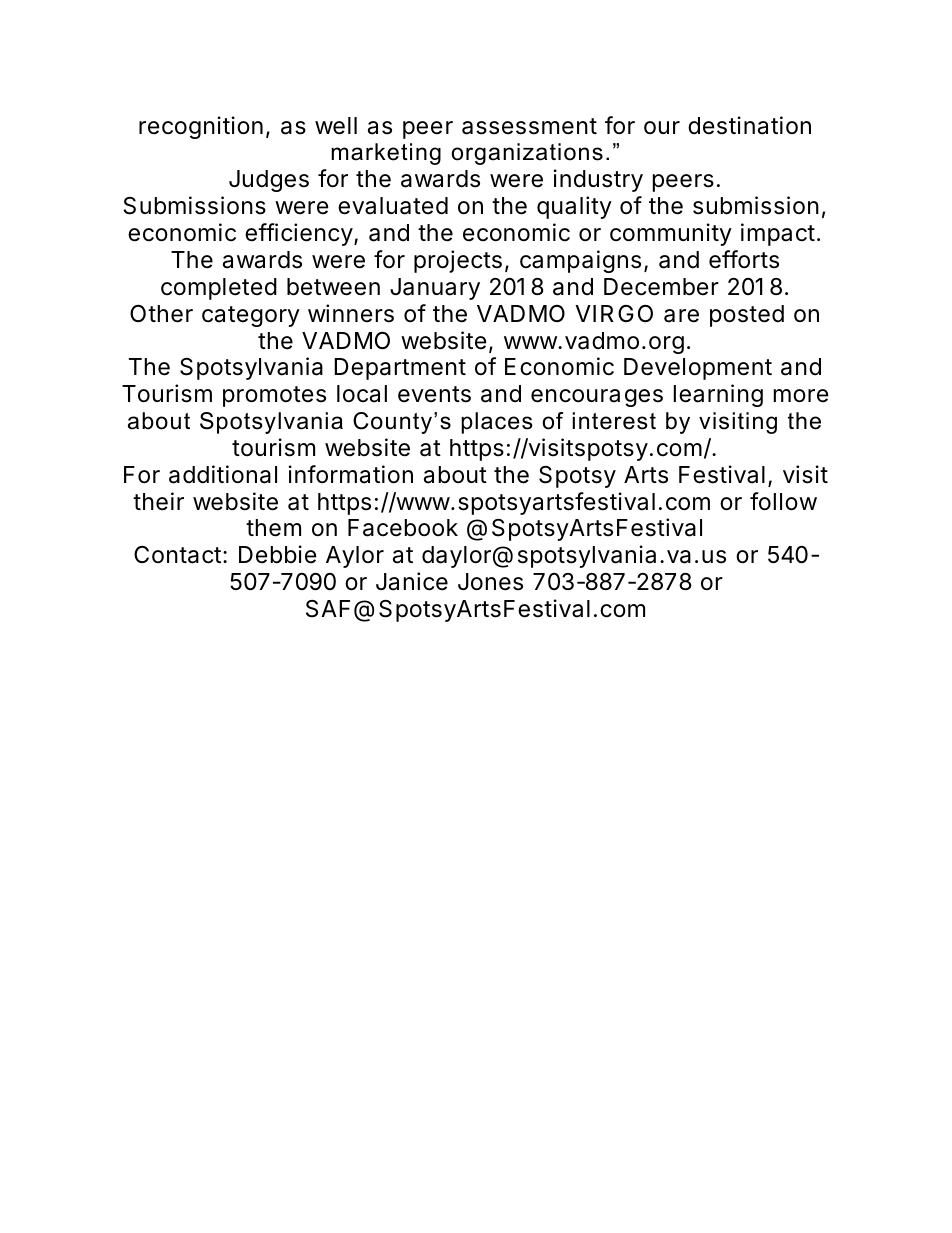 Image resolution: width=952 pixels, height=1233 pixels. What do you see at coordinates (223, 474) in the image?
I see `additional` at bounding box center [223, 474].
